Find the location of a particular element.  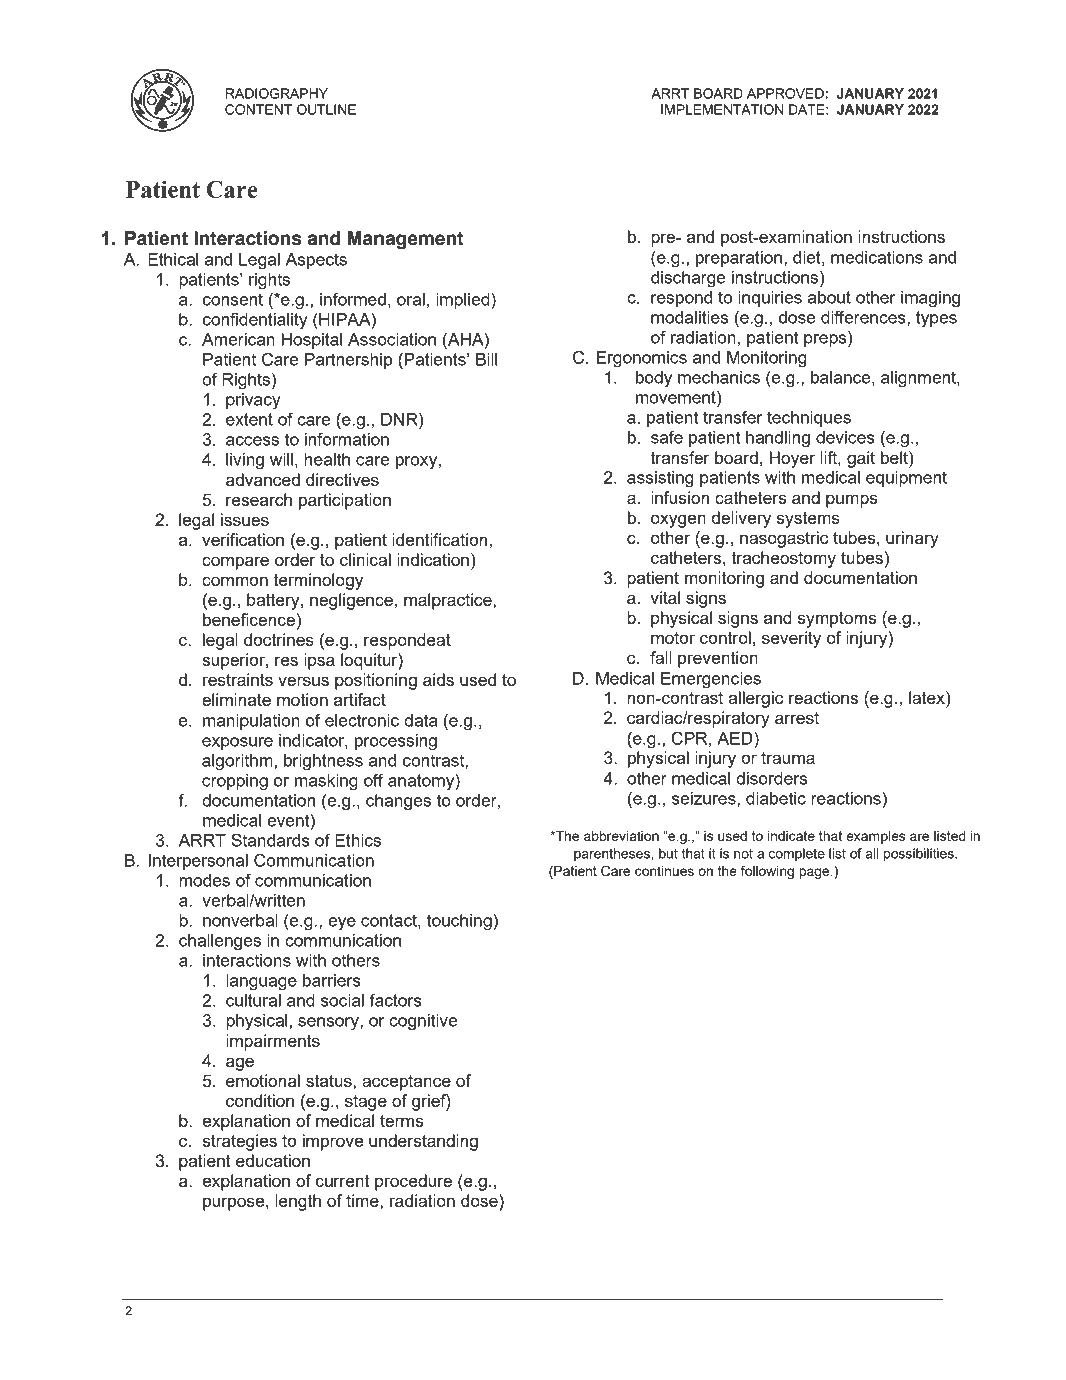

advanced is located at coordinates (263, 479).
